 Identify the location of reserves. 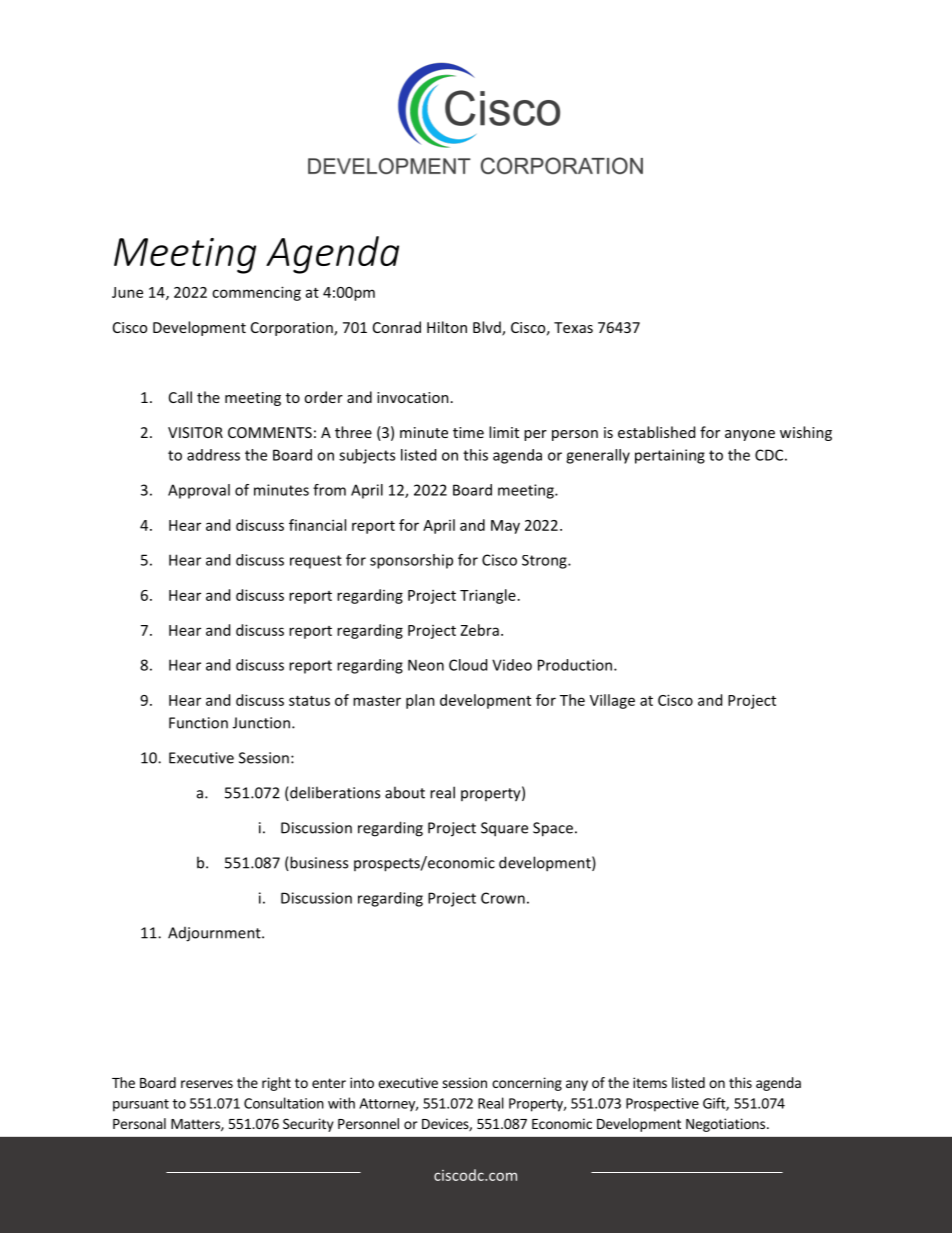
(207, 1084).
